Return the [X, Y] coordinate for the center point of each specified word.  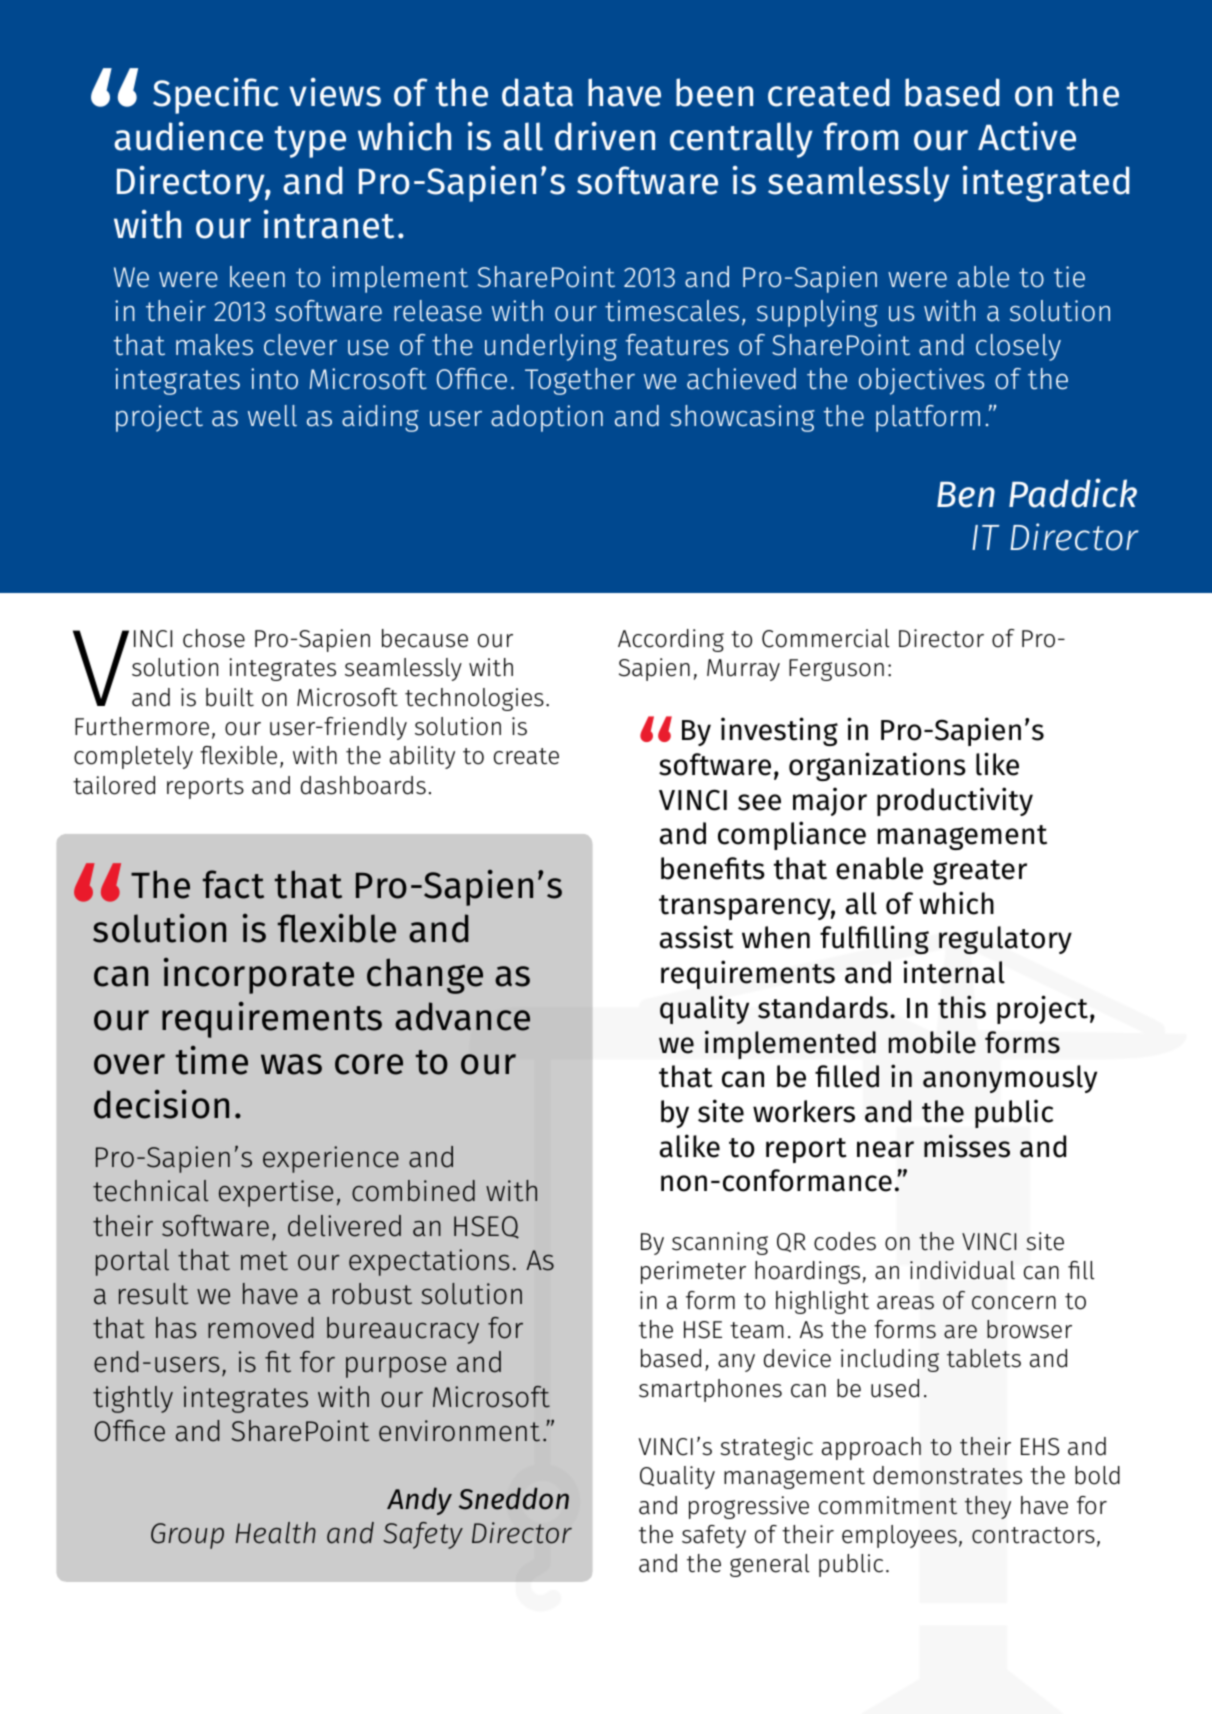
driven [605, 136]
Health [276, 1533]
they [988, 1507]
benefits [713, 868]
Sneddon [514, 1498]
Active [1027, 136]
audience [188, 136]
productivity [955, 801]
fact [233, 884]
